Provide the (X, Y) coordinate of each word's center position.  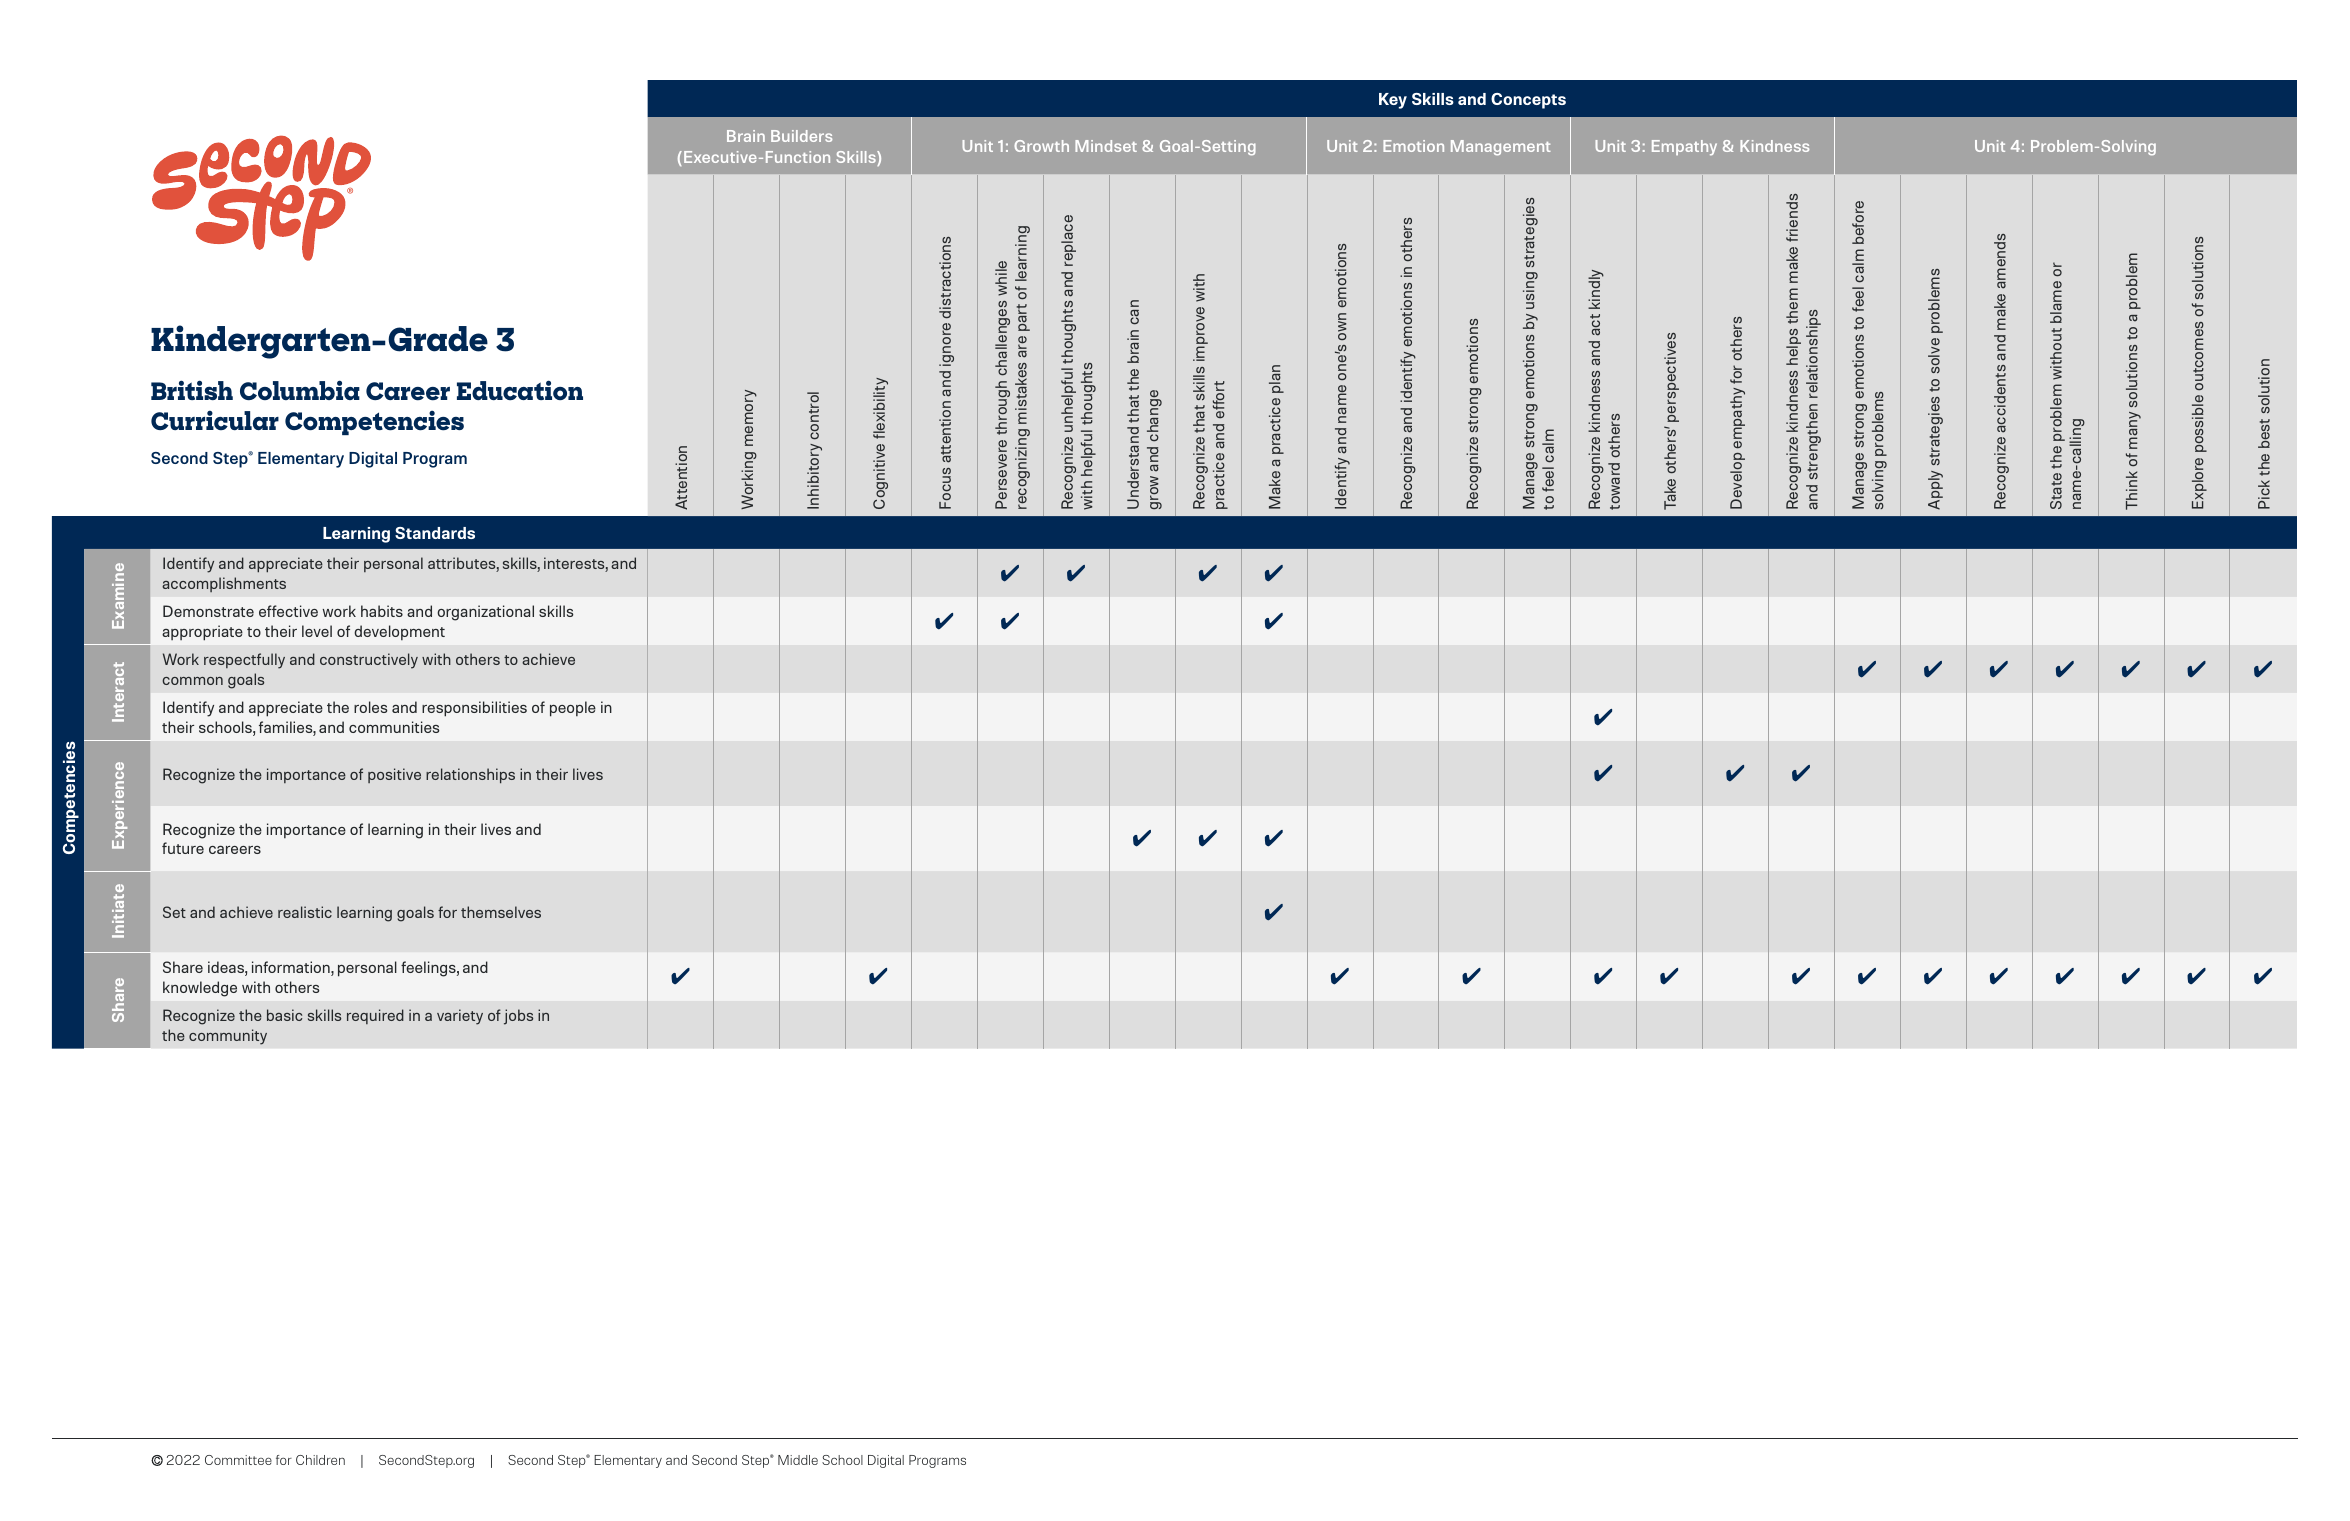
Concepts (1528, 101)
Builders (801, 136)
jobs (518, 1017)
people (573, 709)
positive (394, 775)
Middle (798, 1460)
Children (320, 1460)
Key (1393, 101)
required (375, 1016)
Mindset (1106, 146)
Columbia (300, 390)
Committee (238, 1460)
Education (520, 390)
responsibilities (474, 709)
